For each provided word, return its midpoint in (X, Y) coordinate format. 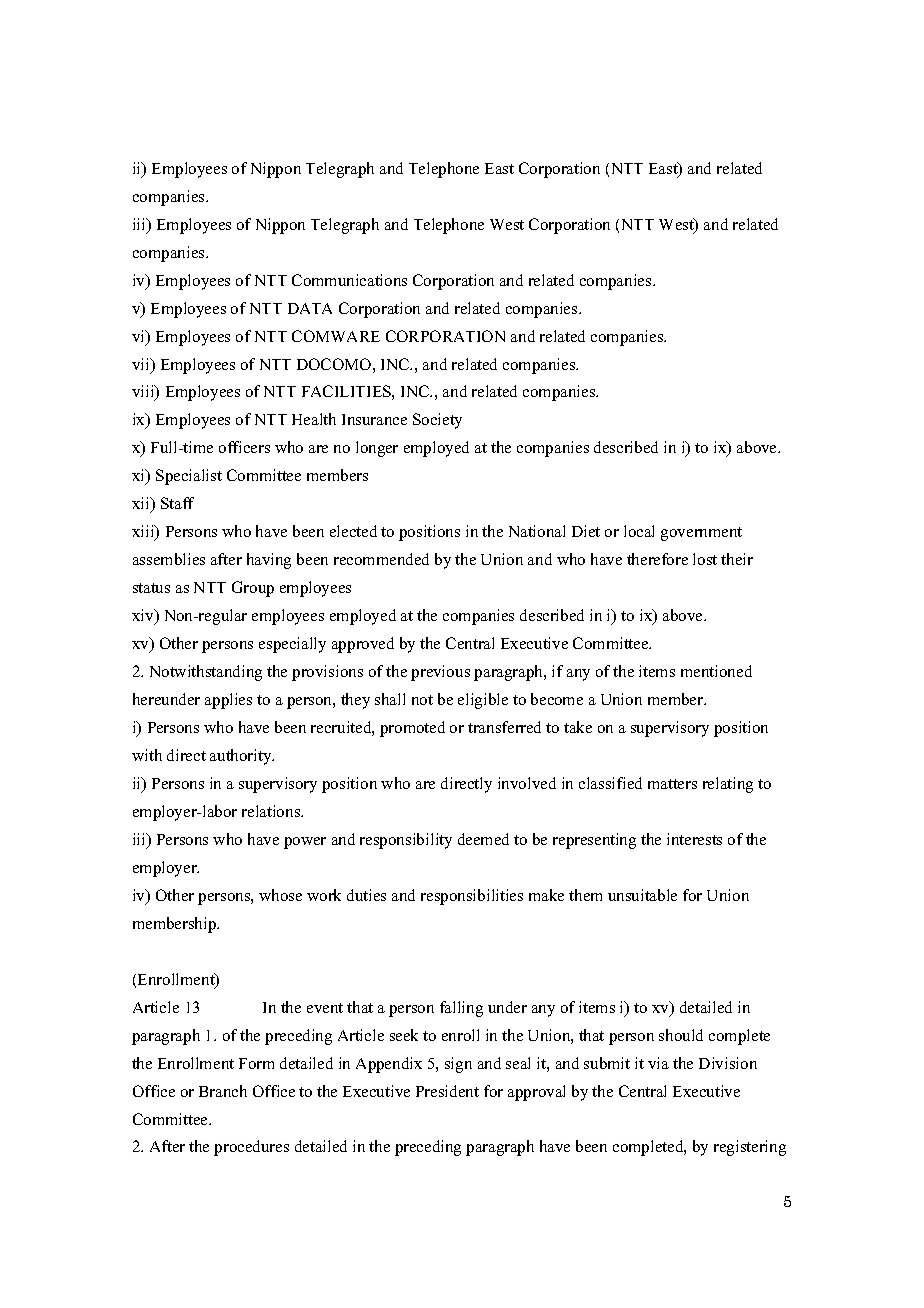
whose (280, 895)
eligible (483, 701)
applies (228, 701)
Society (437, 421)
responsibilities (472, 897)
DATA (310, 308)
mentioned (716, 671)
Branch (223, 1091)
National (537, 531)
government (701, 534)
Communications (349, 280)
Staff (177, 503)
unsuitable (642, 895)
